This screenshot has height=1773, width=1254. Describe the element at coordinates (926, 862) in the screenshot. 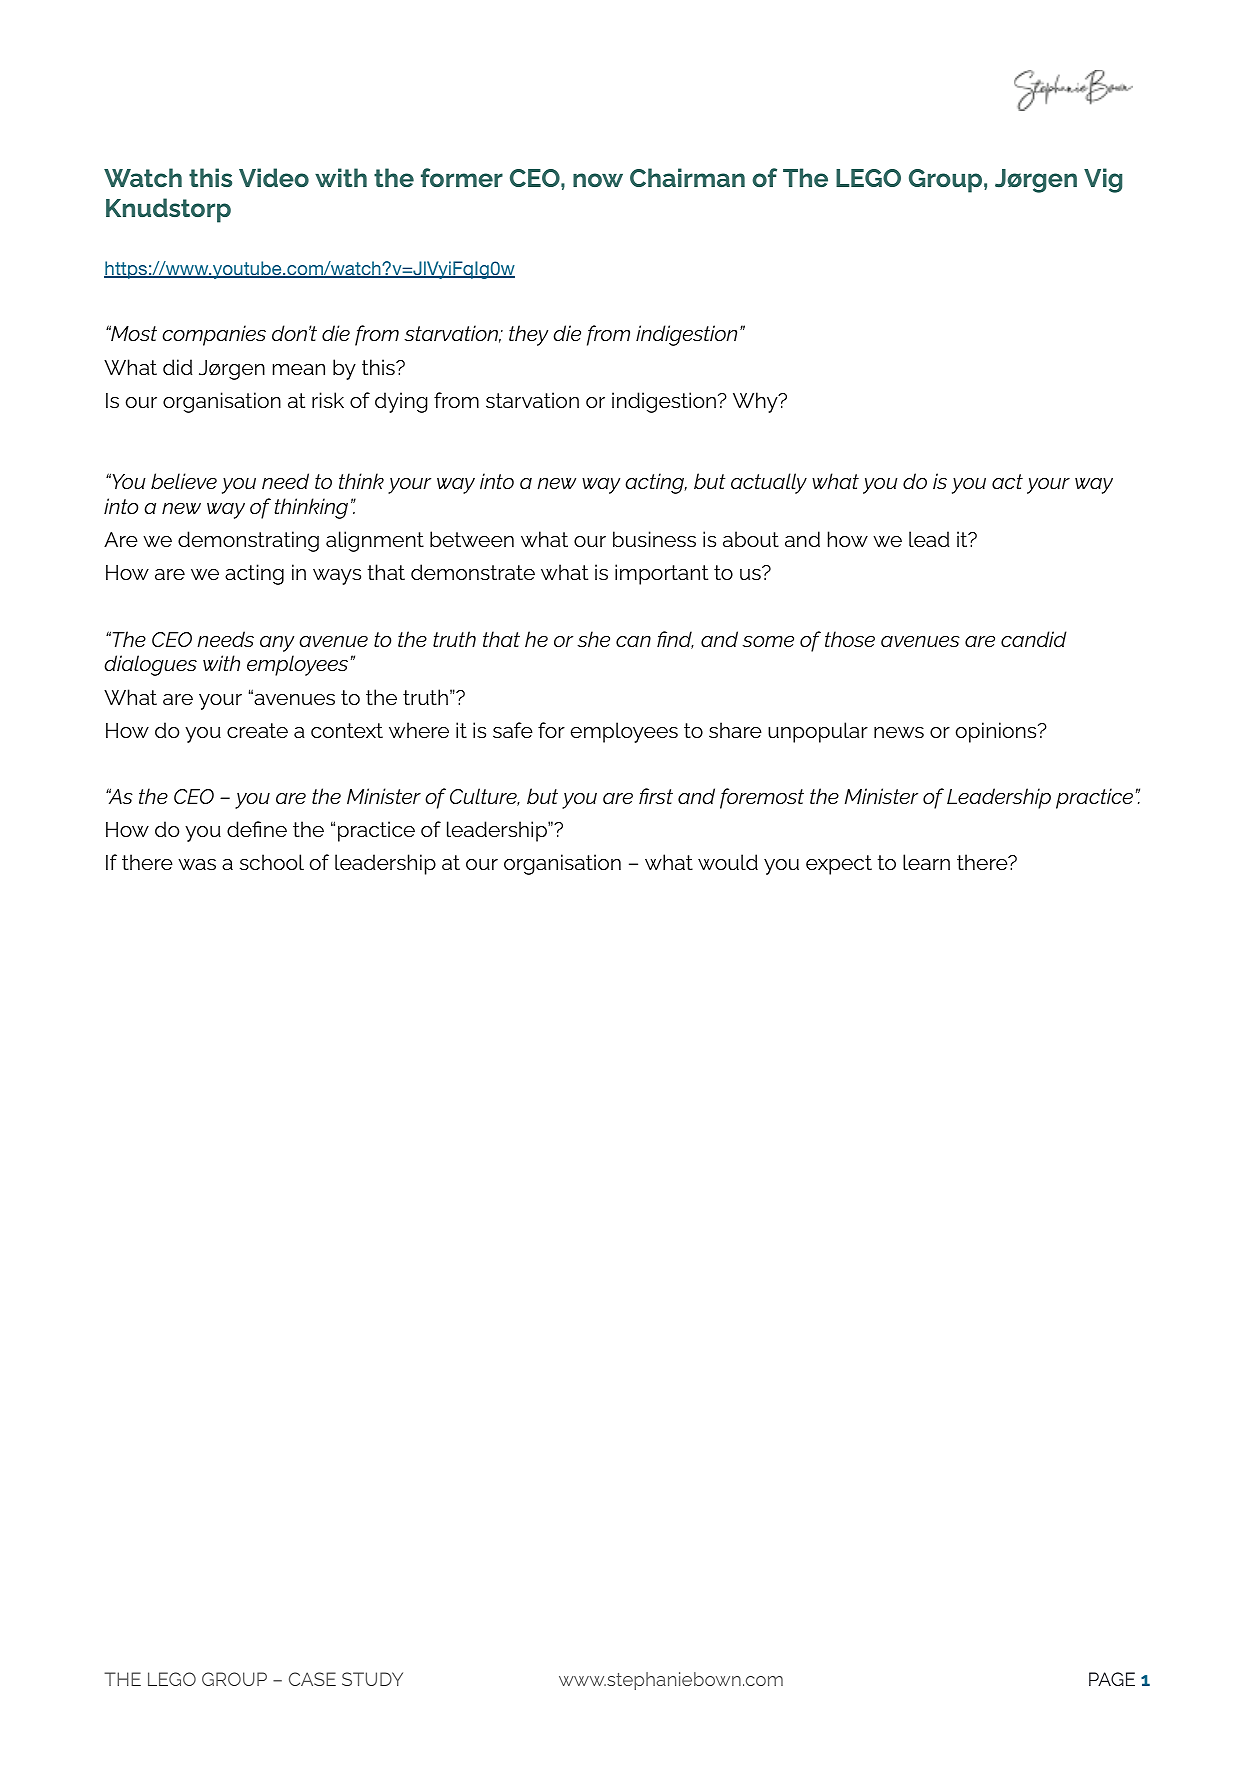

I see `learn` at that location.
